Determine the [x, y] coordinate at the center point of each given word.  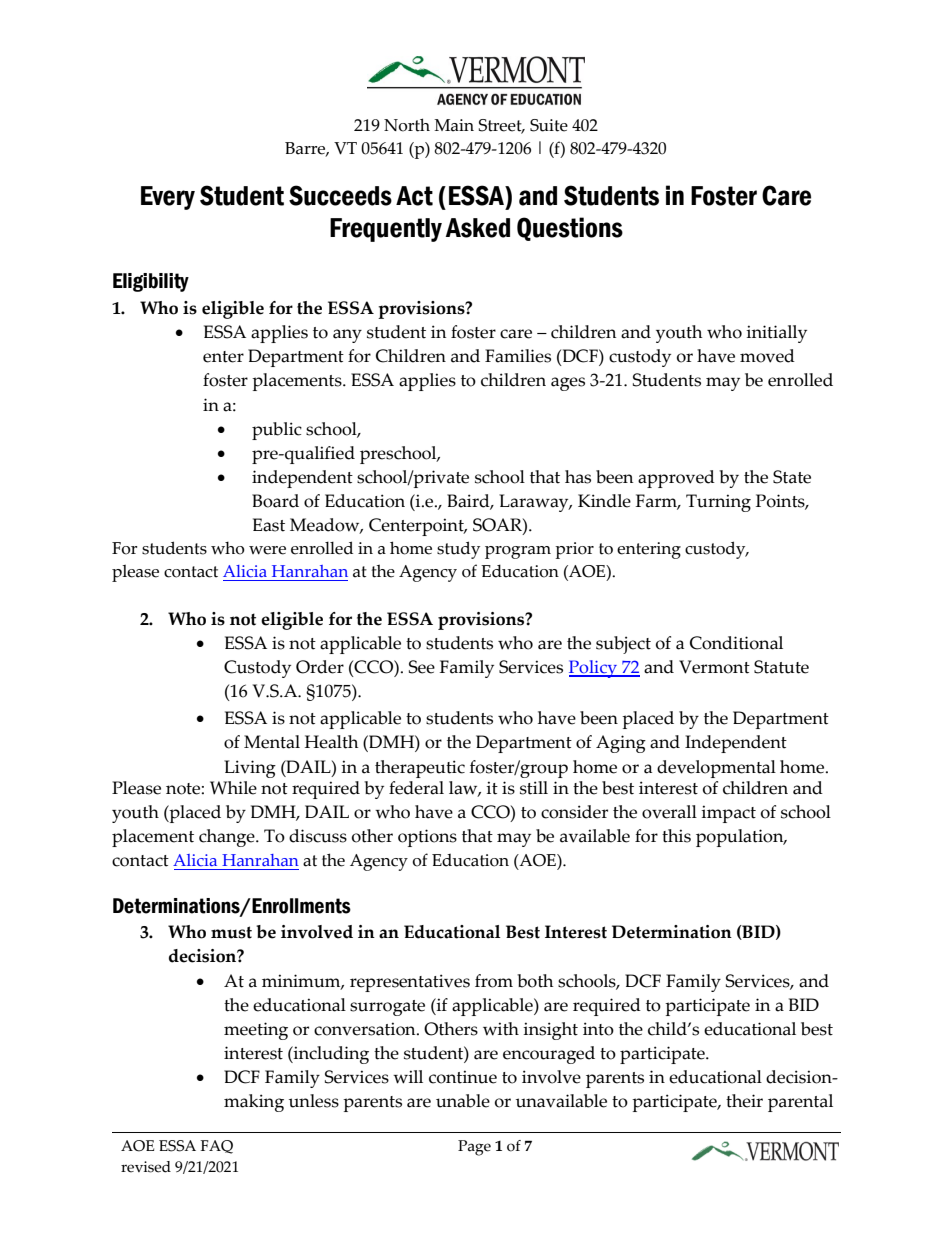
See [422, 667]
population [741, 838]
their [744, 1101]
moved [767, 356]
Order [320, 667]
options [427, 838]
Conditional [736, 643]
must [231, 932]
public [277, 431]
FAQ [217, 1147]
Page [474, 1148]
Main [454, 125]
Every [168, 198]
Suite [549, 125]
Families [518, 356]
